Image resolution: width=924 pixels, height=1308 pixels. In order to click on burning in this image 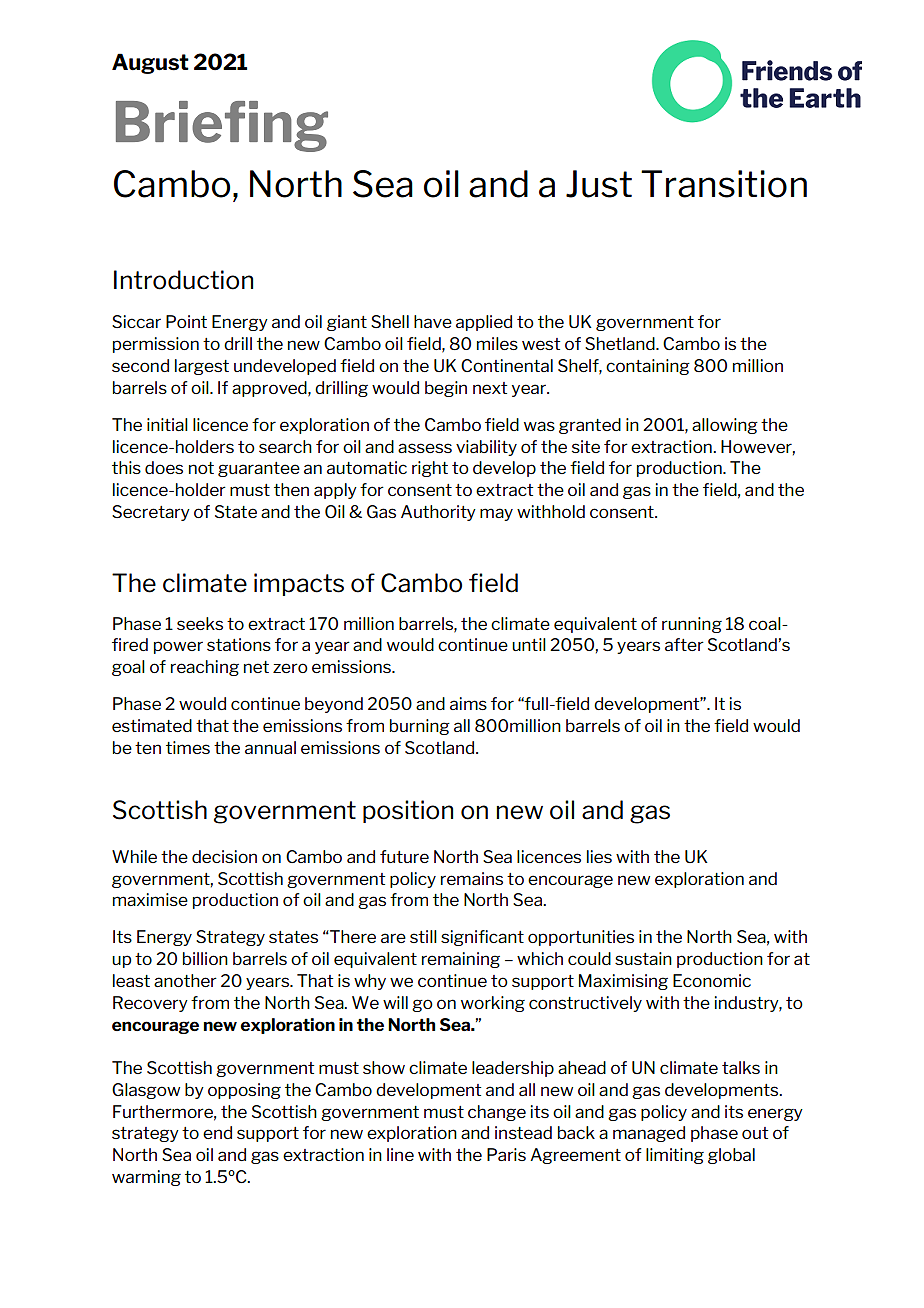, I will do `click(420, 727)`.
